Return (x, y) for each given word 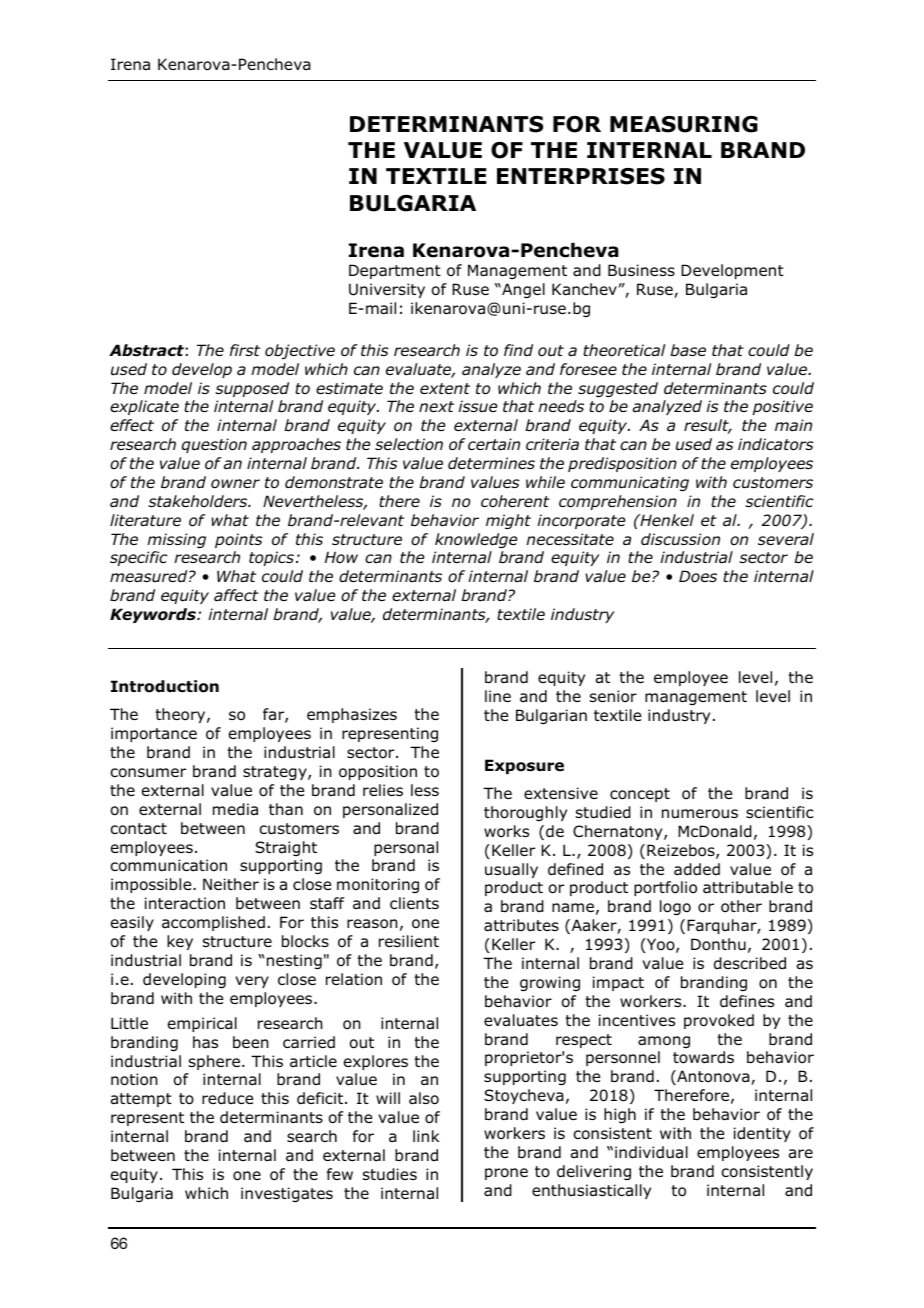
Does (698, 576)
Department (395, 271)
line (498, 696)
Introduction (165, 686)
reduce (227, 1098)
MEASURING (684, 124)
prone (506, 1174)
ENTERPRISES (581, 176)
